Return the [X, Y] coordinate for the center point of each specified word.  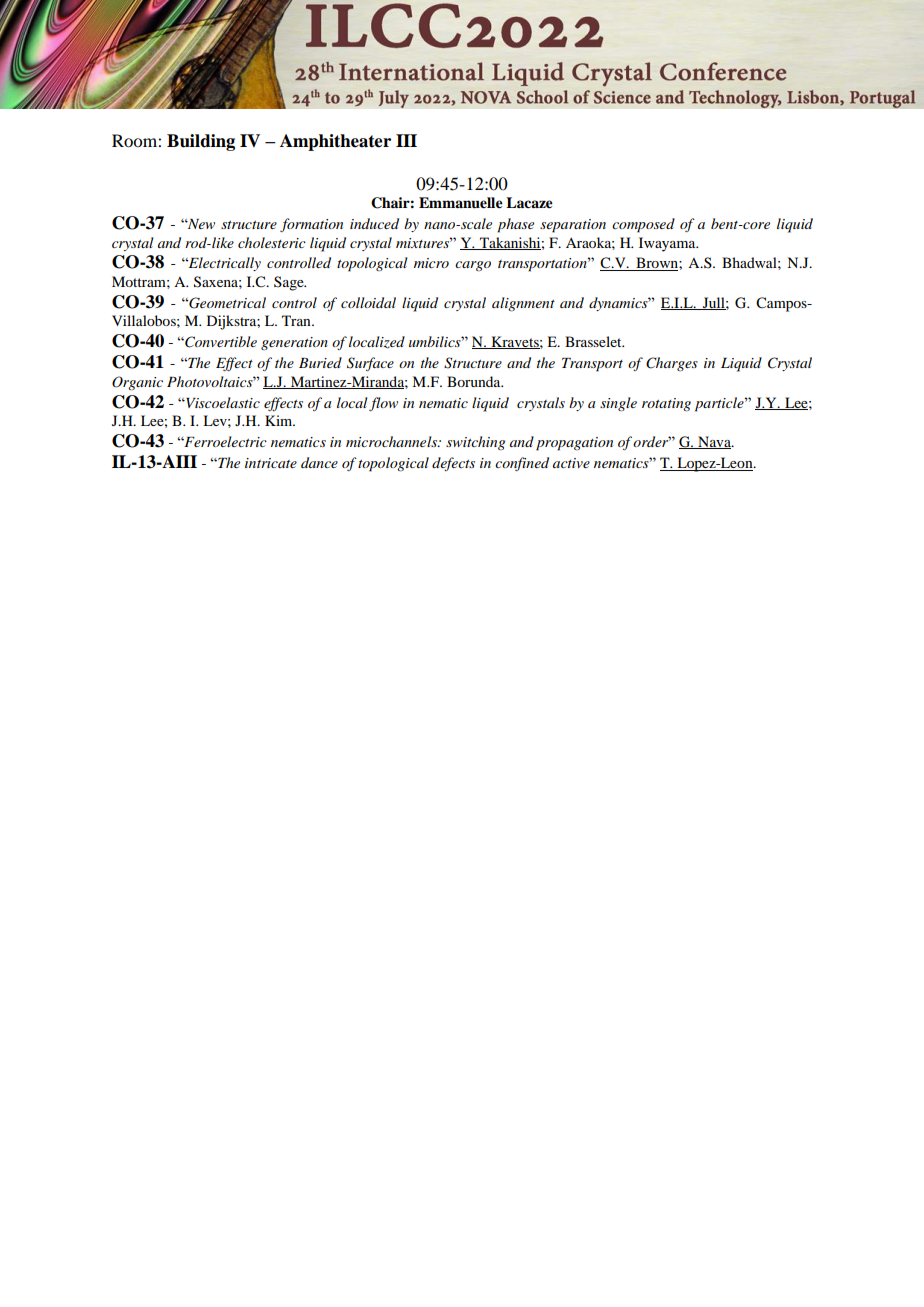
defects [453, 464]
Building [201, 142]
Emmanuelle [461, 203]
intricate [271, 463]
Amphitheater [335, 142]
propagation [574, 444]
